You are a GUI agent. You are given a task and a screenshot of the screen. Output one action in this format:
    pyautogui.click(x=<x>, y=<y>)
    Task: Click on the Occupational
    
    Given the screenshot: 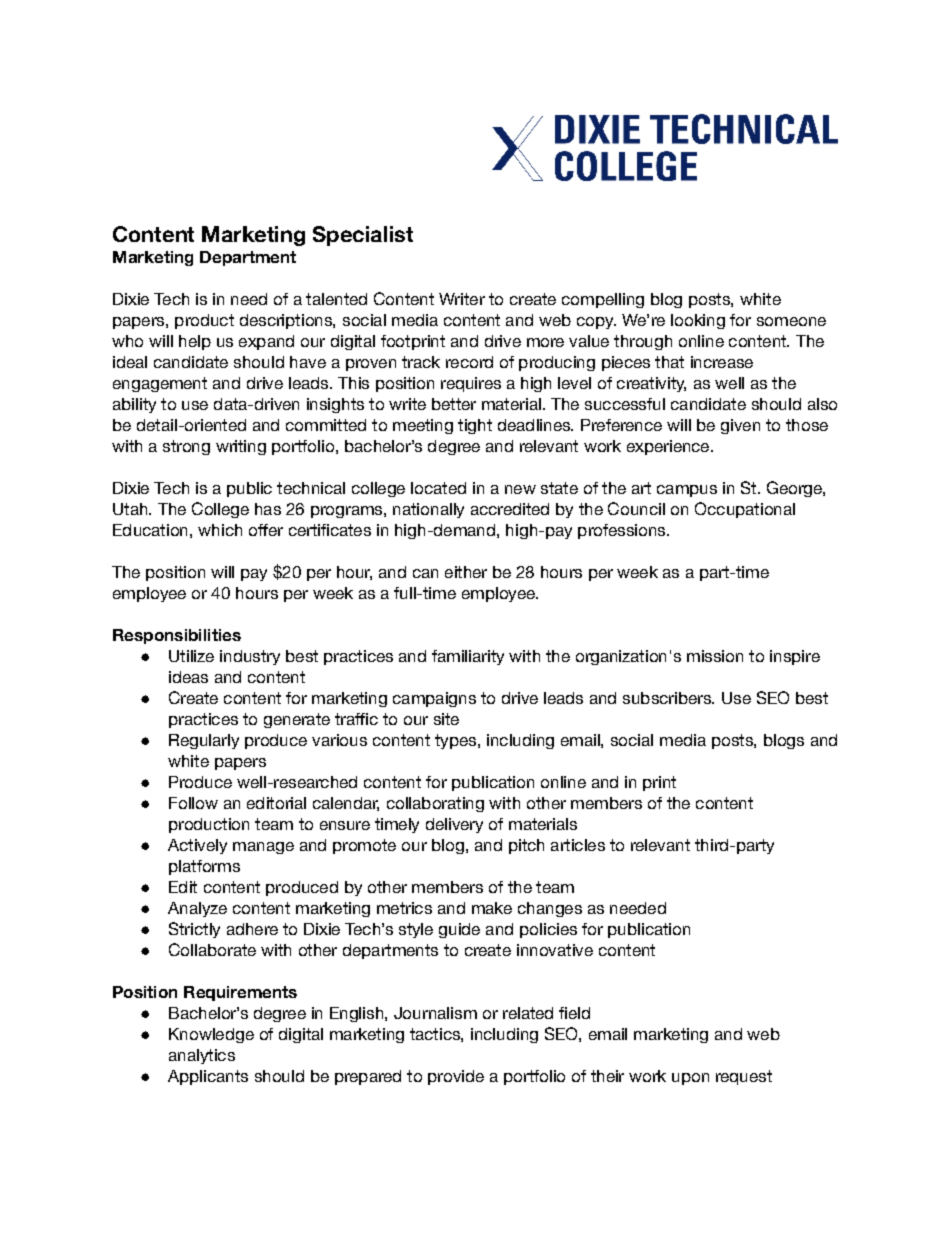 What is the action you would take?
    pyautogui.click(x=745, y=510)
